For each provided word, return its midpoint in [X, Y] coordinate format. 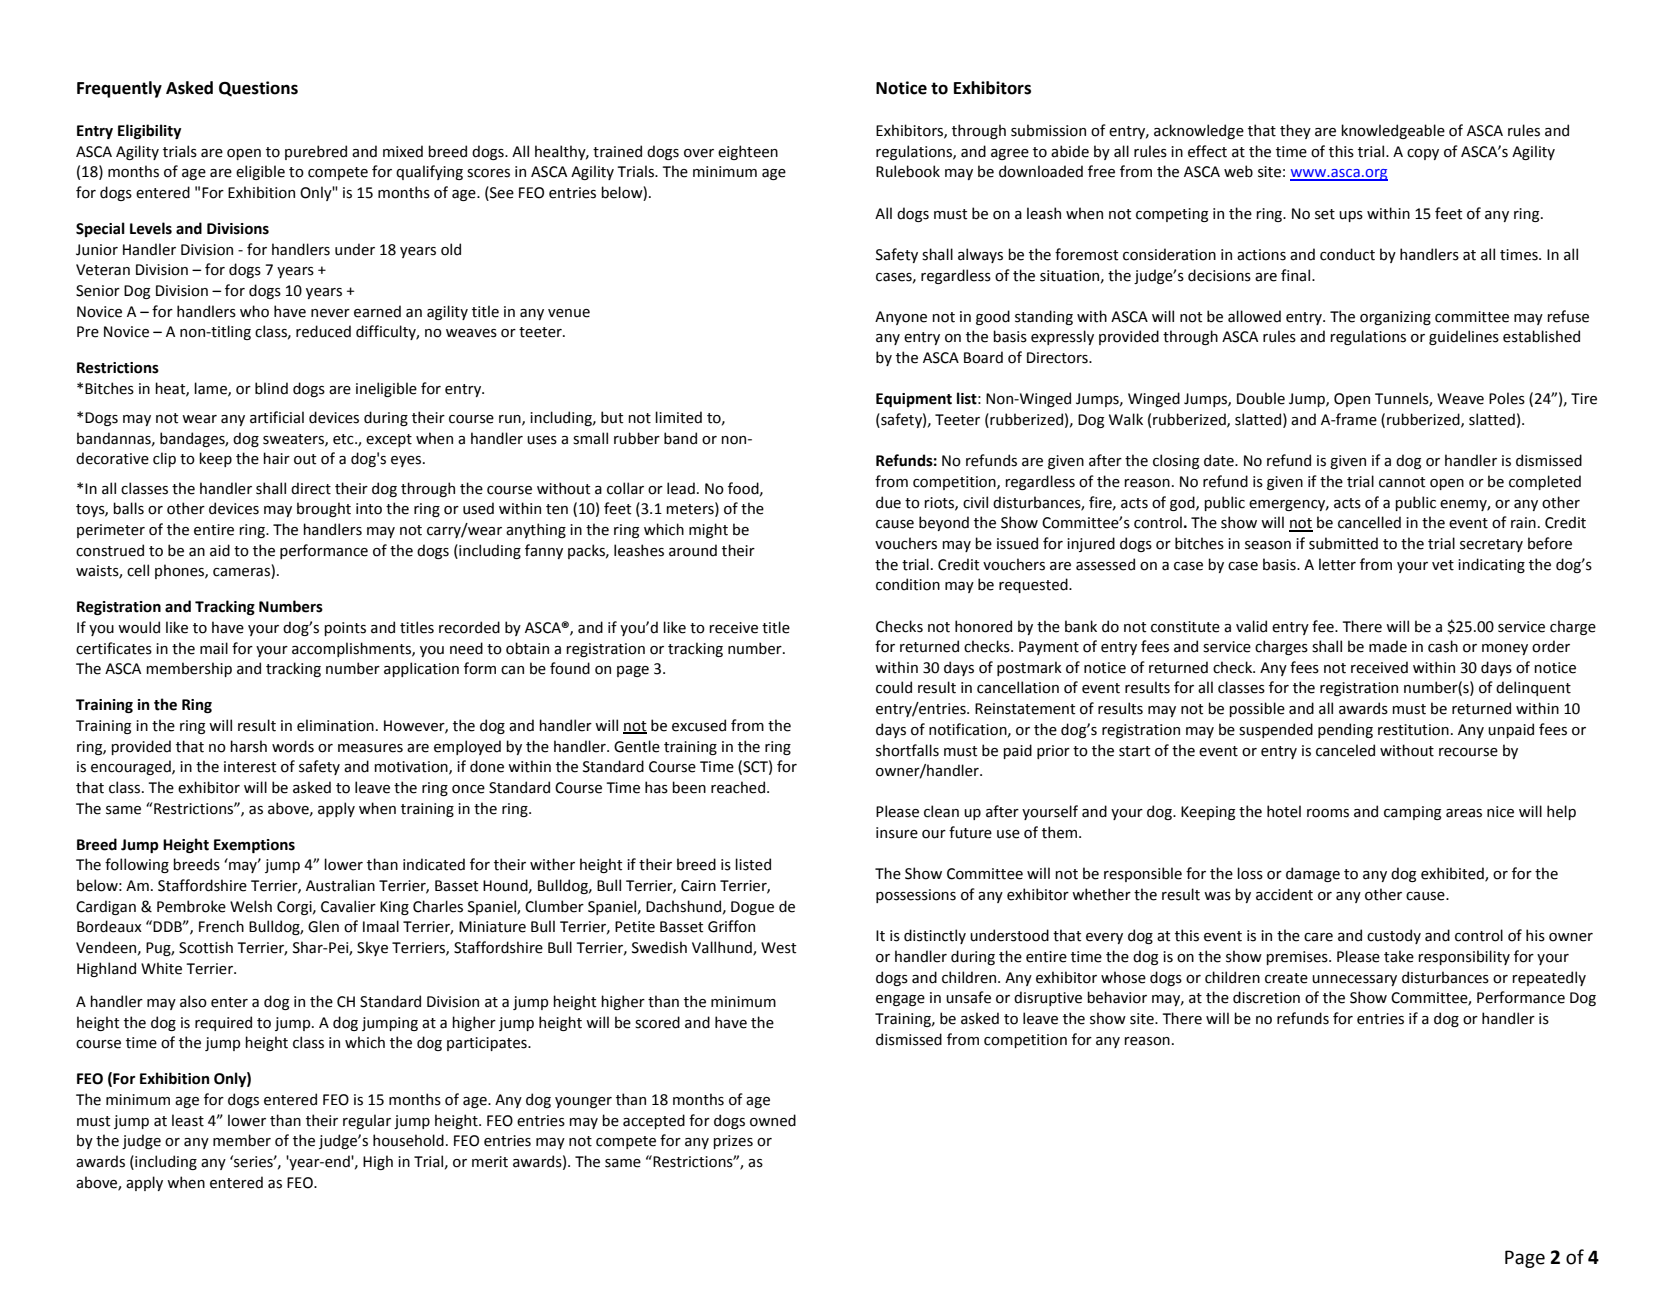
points [345, 629]
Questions [258, 89]
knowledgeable [1393, 131]
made [1388, 646]
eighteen [748, 152]
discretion [1266, 997]
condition [908, 584]
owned [773, 1120]
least [188, 1120]
